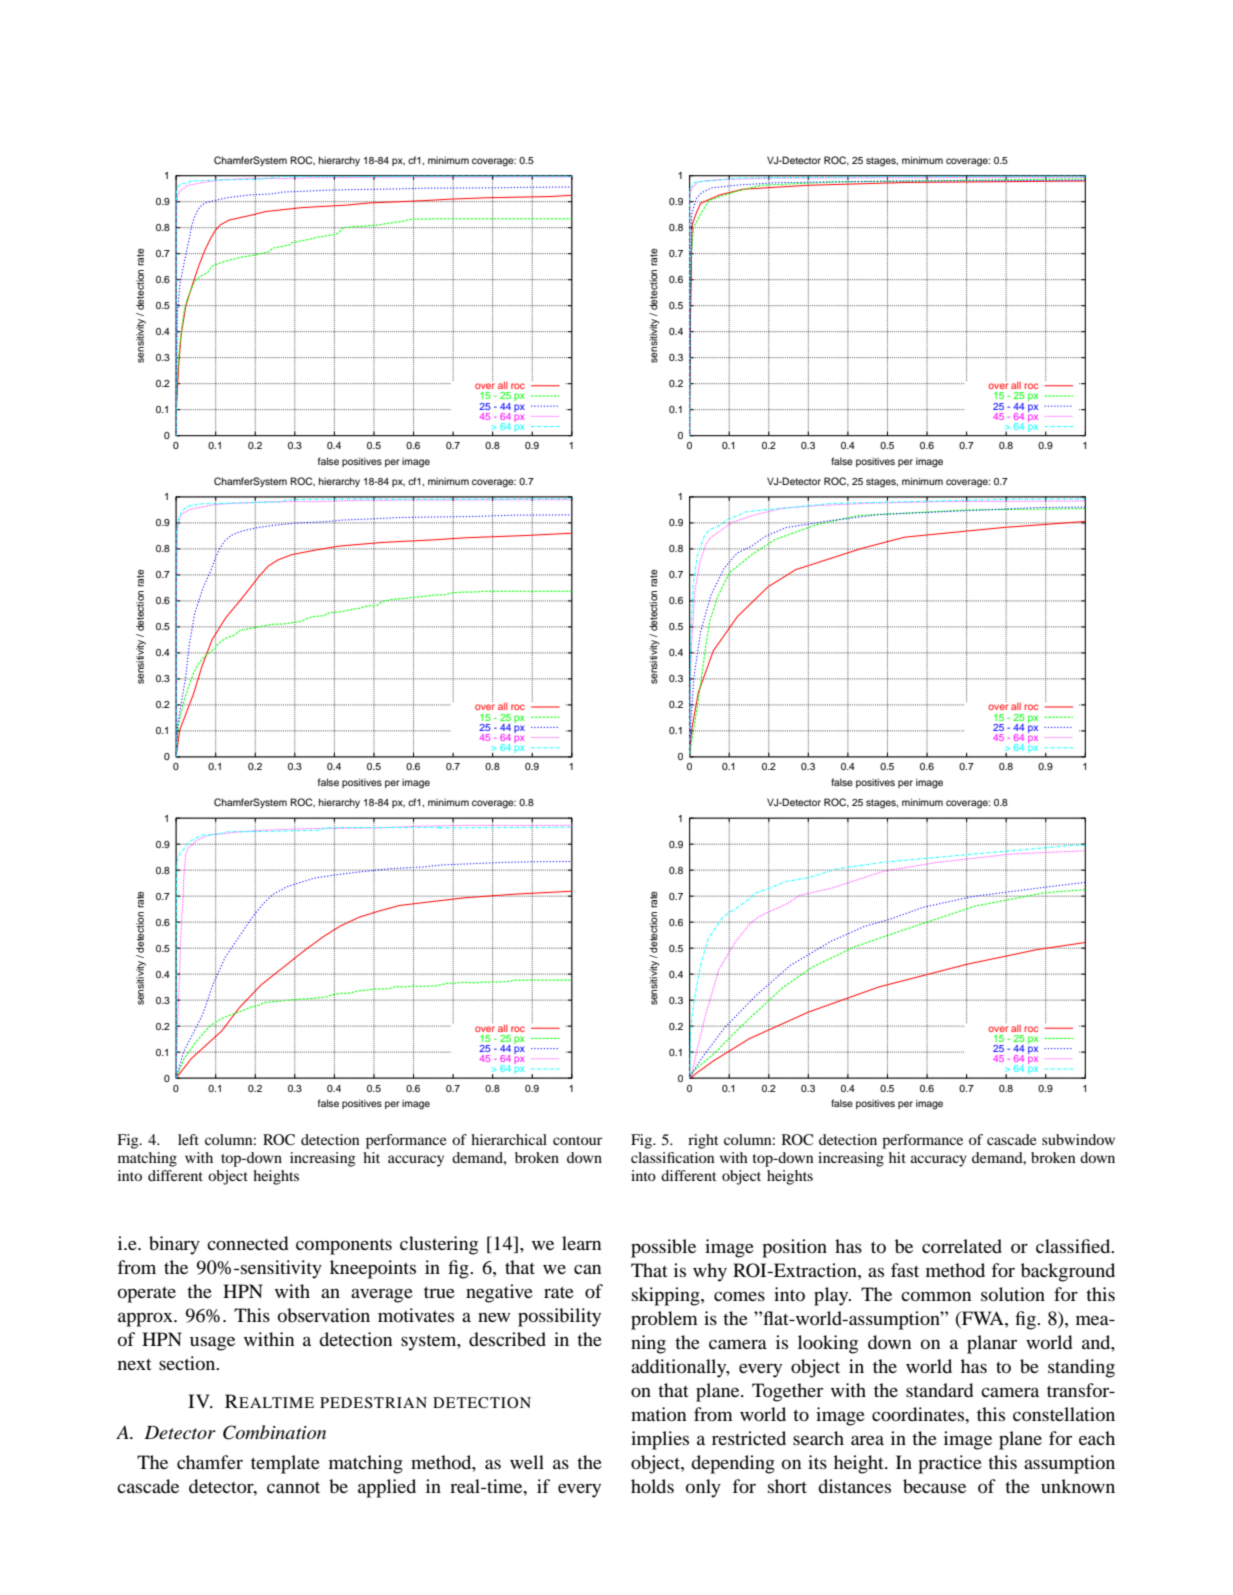  Describe the element at coordinates (247, 1243) in the document. I see `connected` at that location.
